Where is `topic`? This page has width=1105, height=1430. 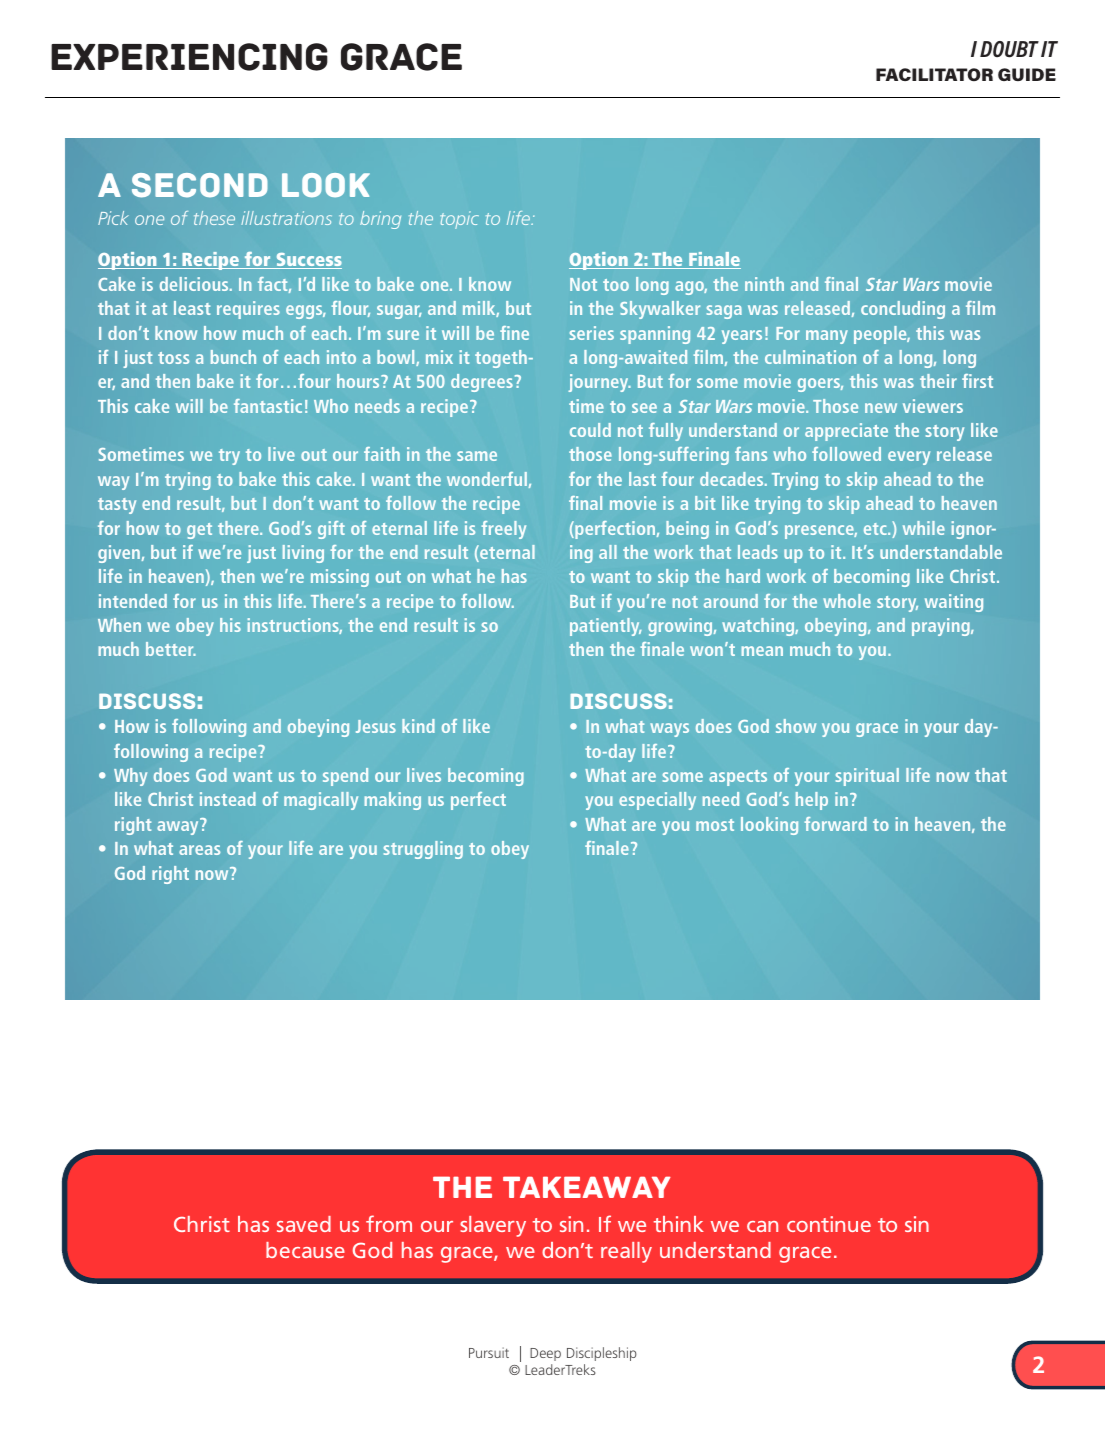 topic is located at coordinates (459, 220).
